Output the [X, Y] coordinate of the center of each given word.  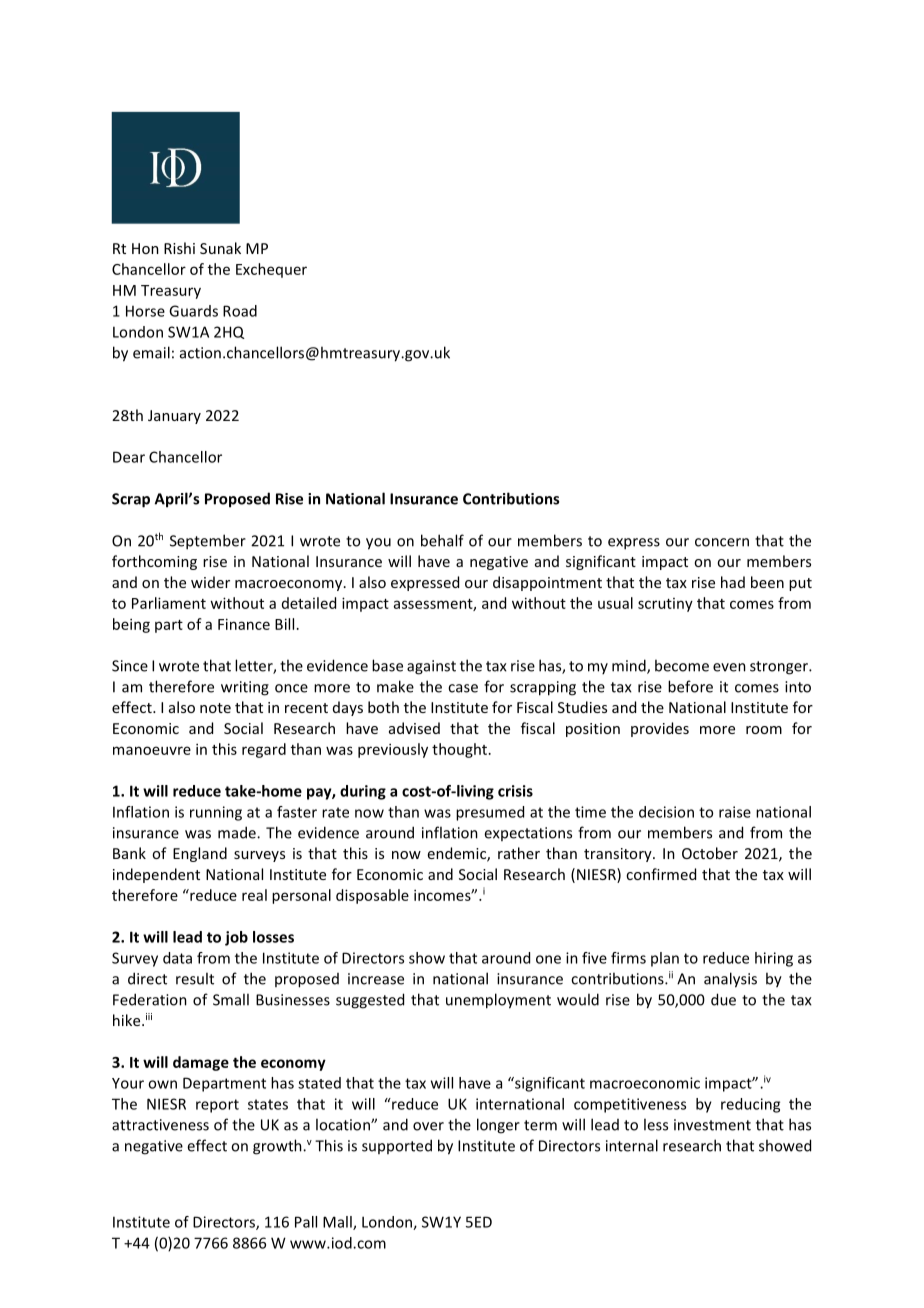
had [733, 582]
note [215, 708]
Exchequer [271, 270]
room [764, 730]
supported [397, 1146]
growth [278, 1147]
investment [712, 1125]
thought [459, 750]
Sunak [220, 248]
